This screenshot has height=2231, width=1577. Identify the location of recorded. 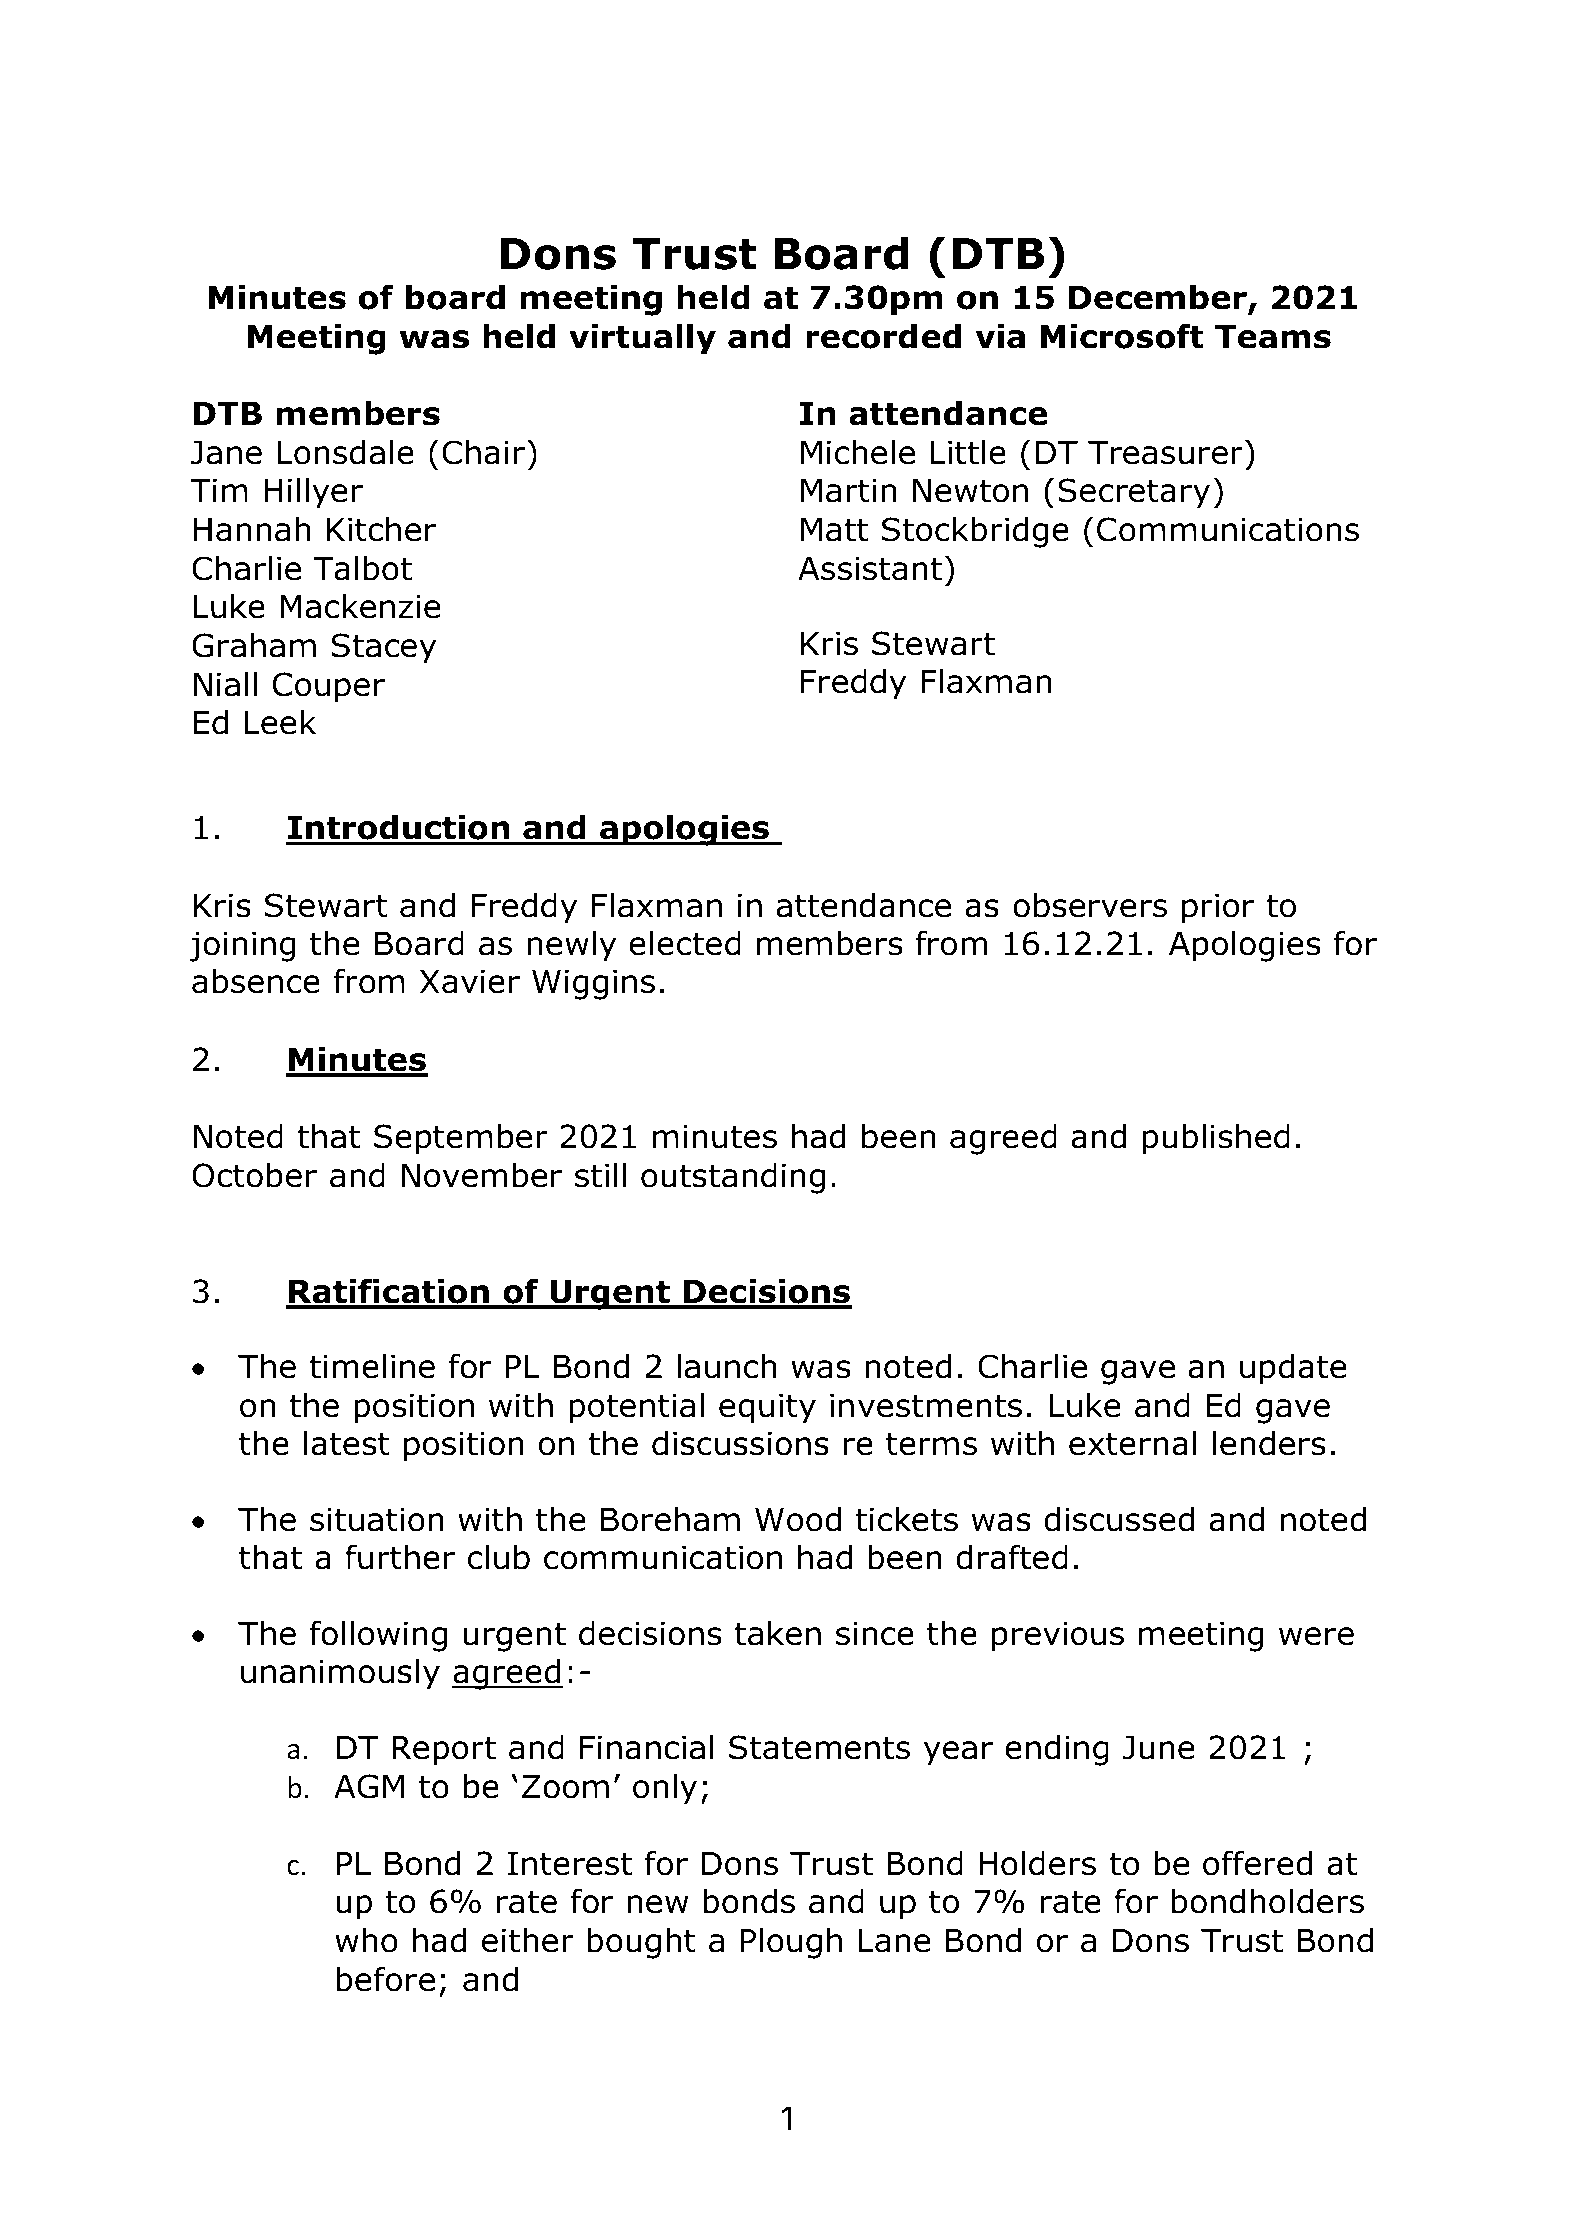
(883, 336).
